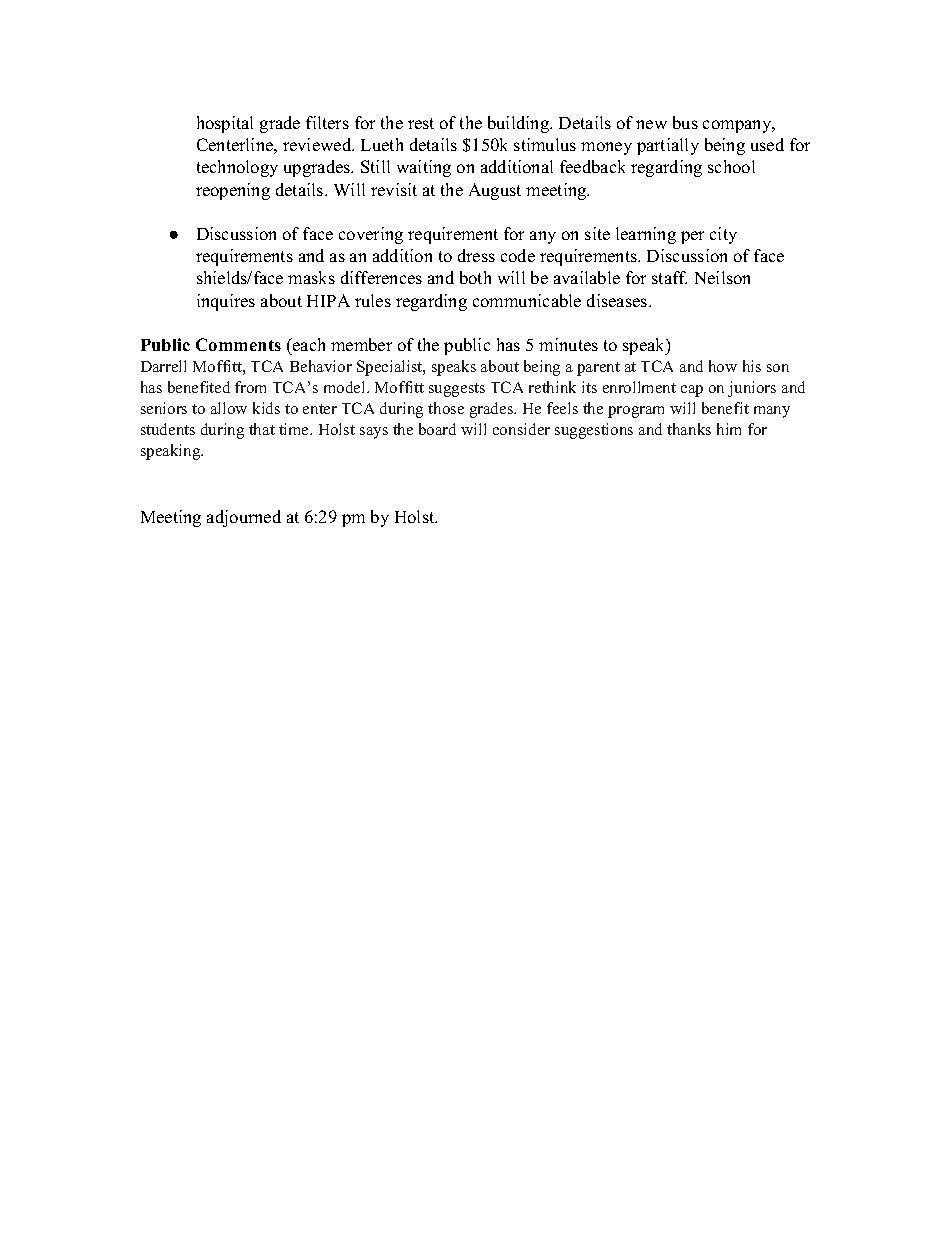 The image size is (952, 1233). Describe the element at coordinates (692, 237) in the image. I see `per` at that location.
